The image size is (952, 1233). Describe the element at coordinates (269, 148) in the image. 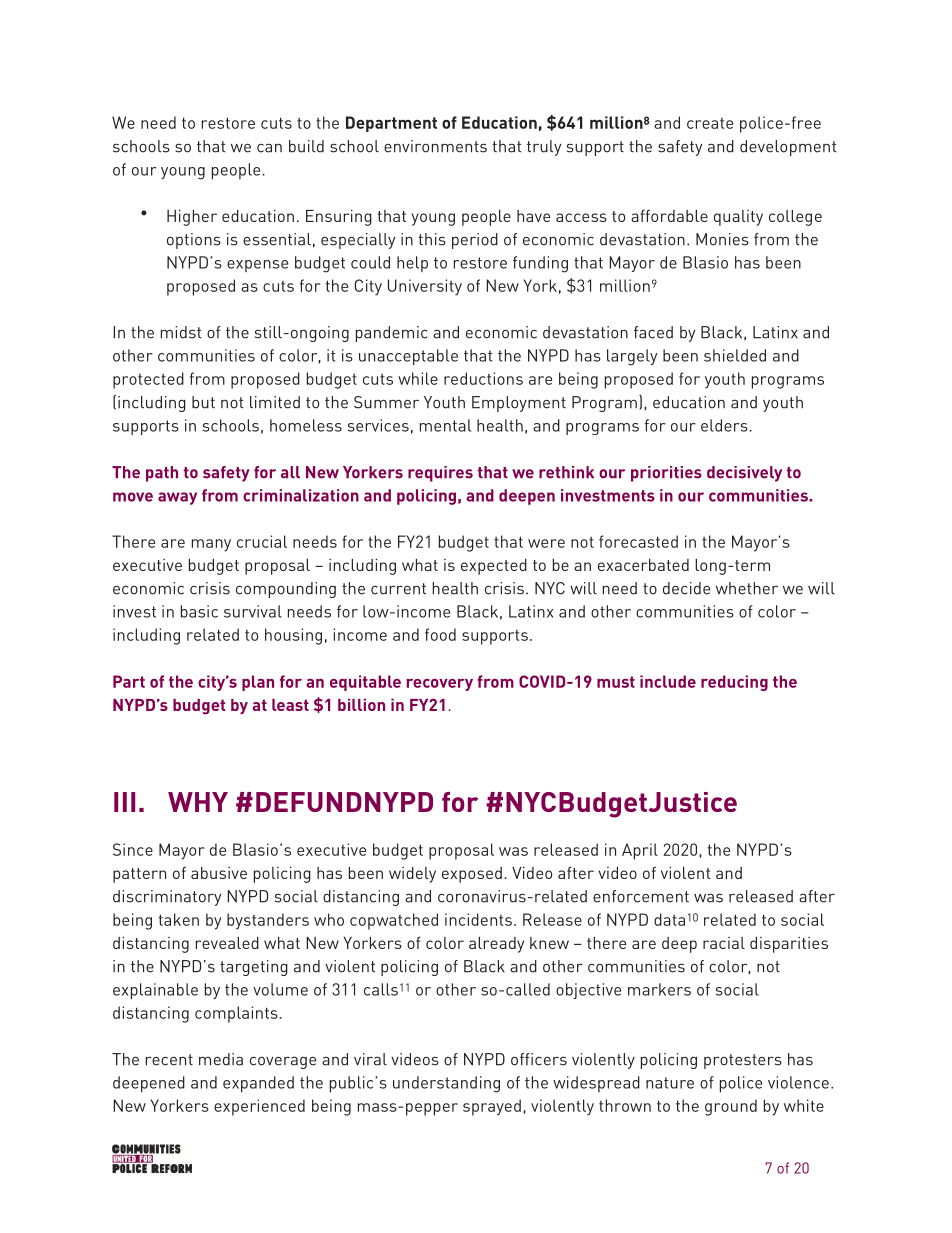

I see `can` at that location.
